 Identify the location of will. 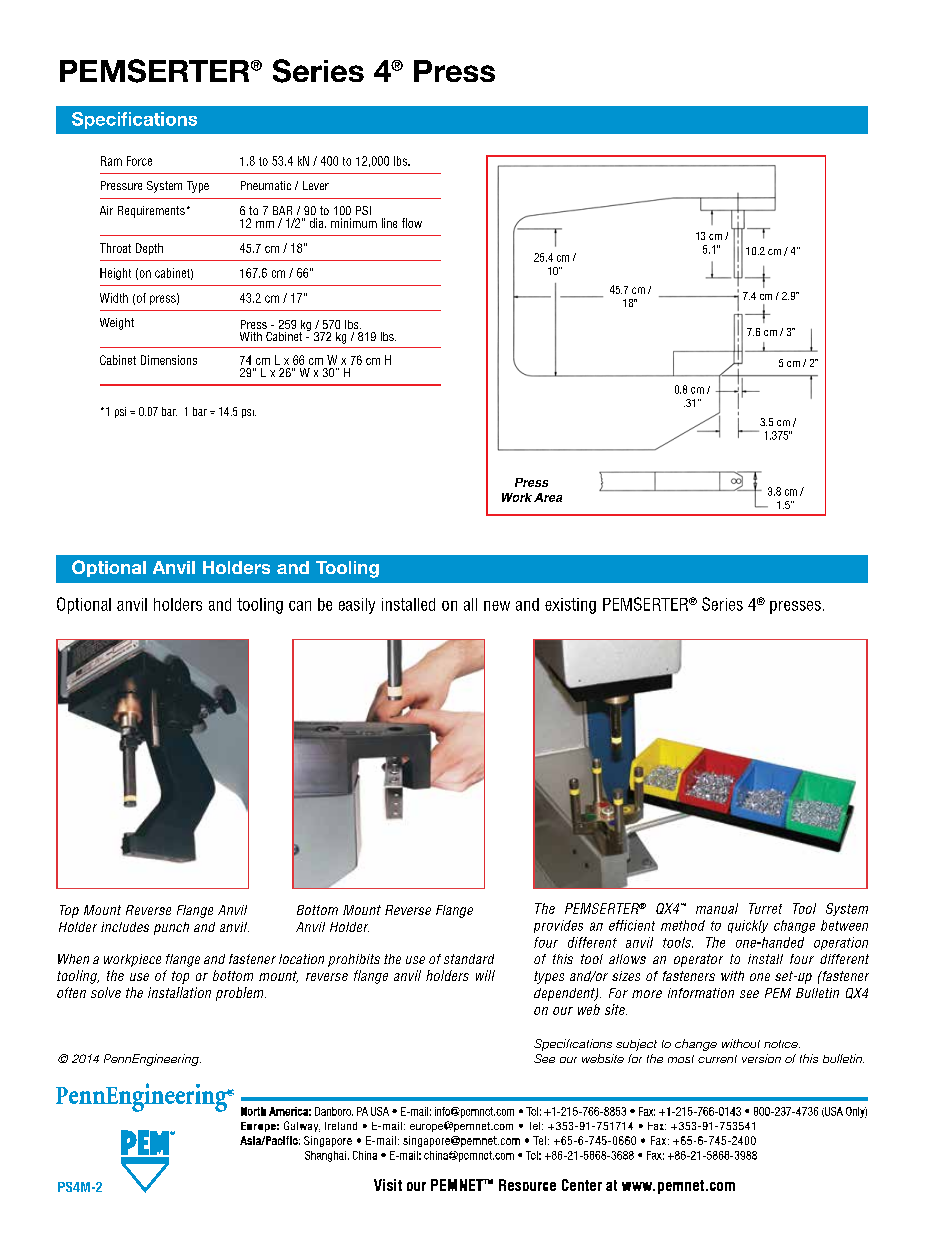
(485, 975).
